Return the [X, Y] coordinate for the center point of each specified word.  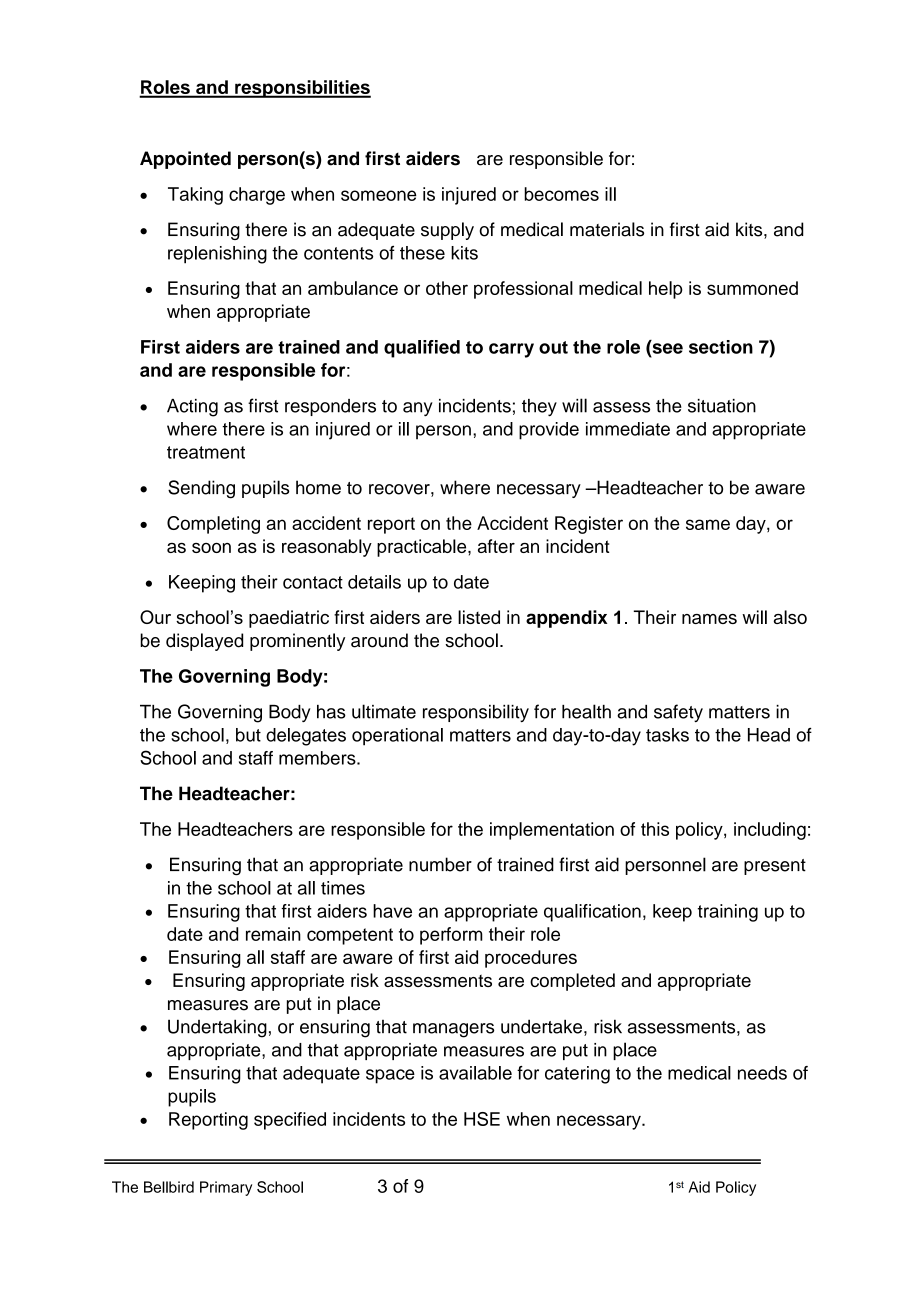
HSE [482, 1119]
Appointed [185, 160]
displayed [204, 642]
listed [479, 617]
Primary [226, 1188]
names [709, 619]
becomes [561, 194]
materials [607, 229]
